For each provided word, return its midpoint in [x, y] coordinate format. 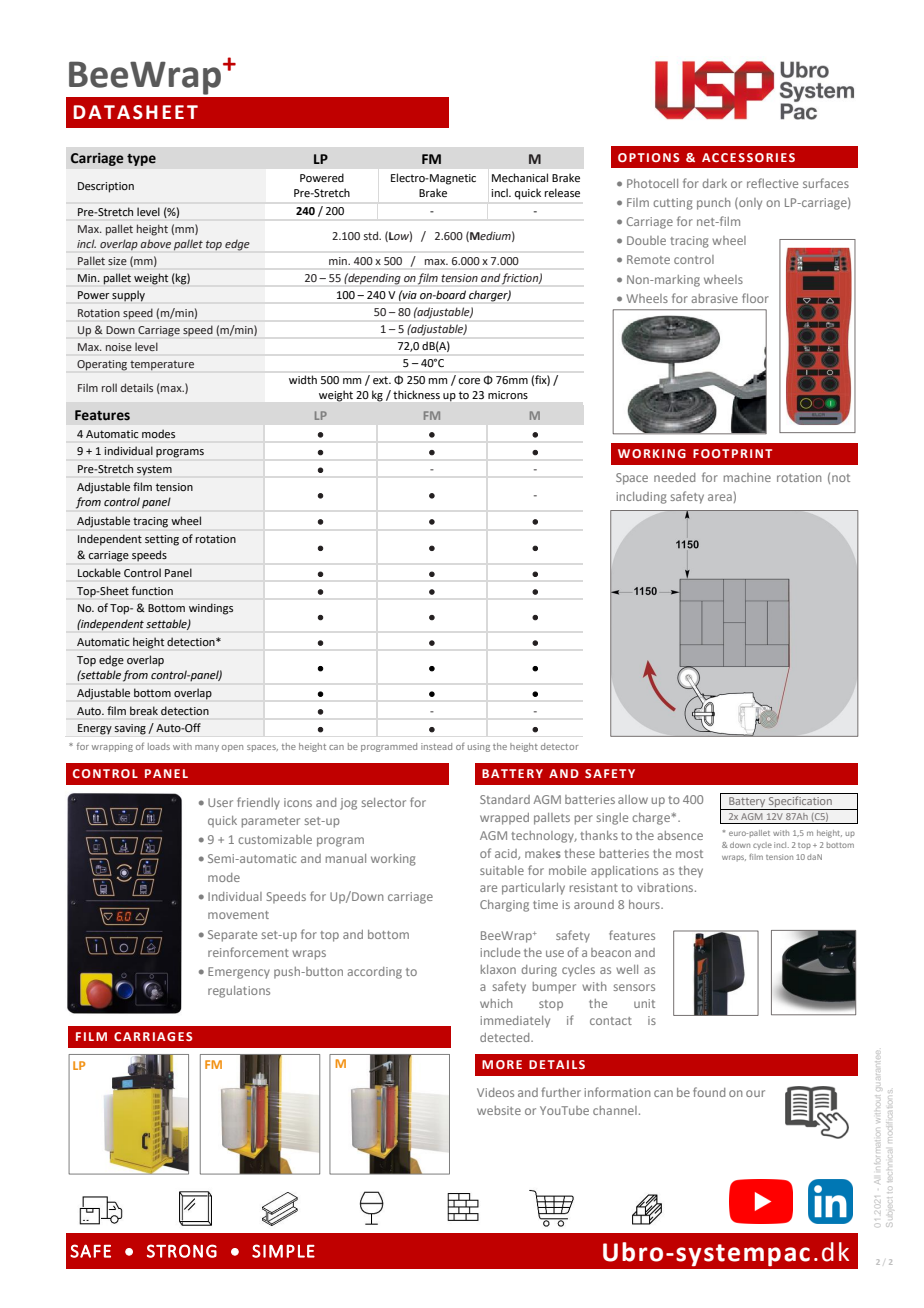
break [144, 710]
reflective [772, 183]
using [479, 747]
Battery [747, 803]
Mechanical [520, 177]
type [141, 159]
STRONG [182, 1251]
